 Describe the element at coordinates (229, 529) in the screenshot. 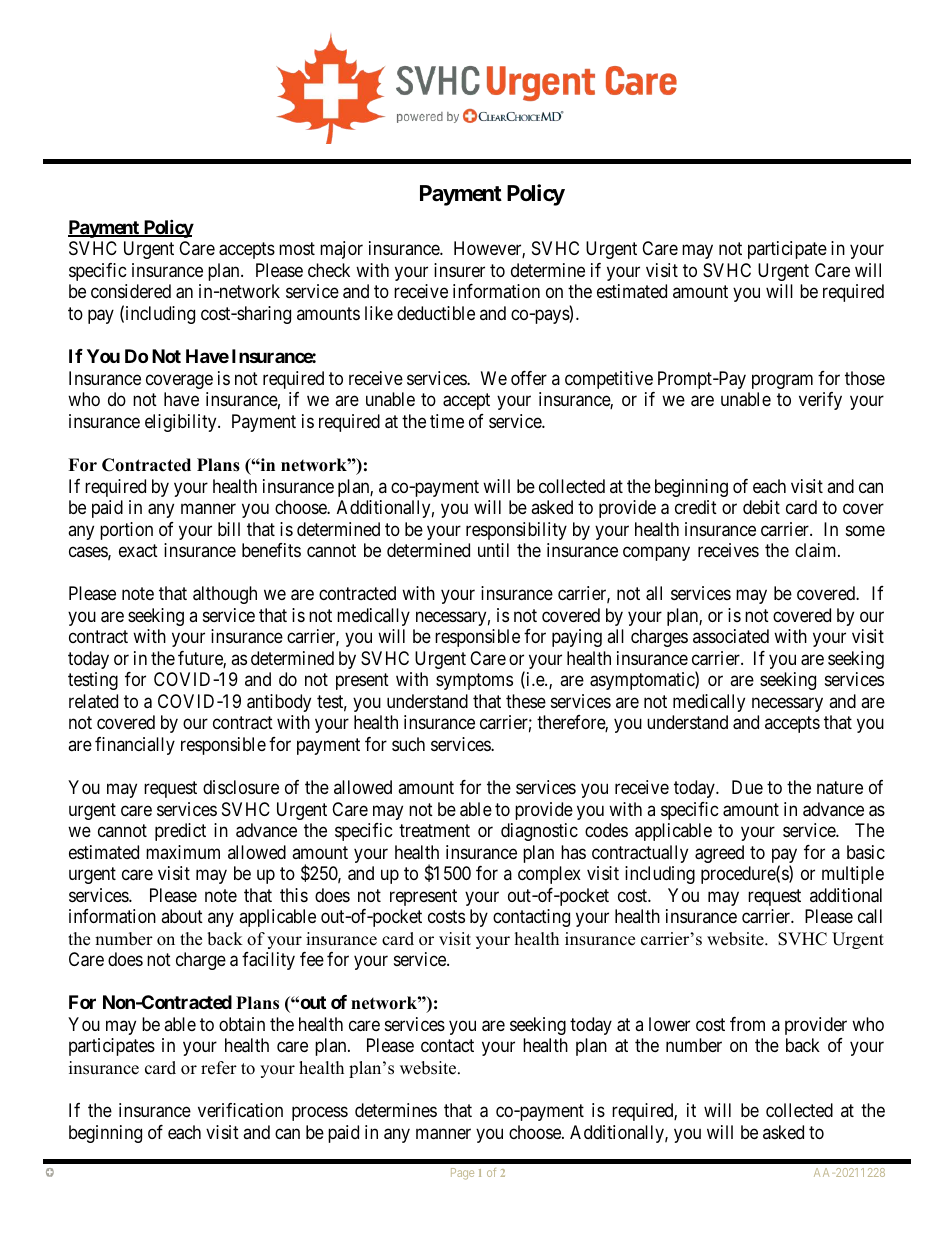

I see `bill` at that location.
